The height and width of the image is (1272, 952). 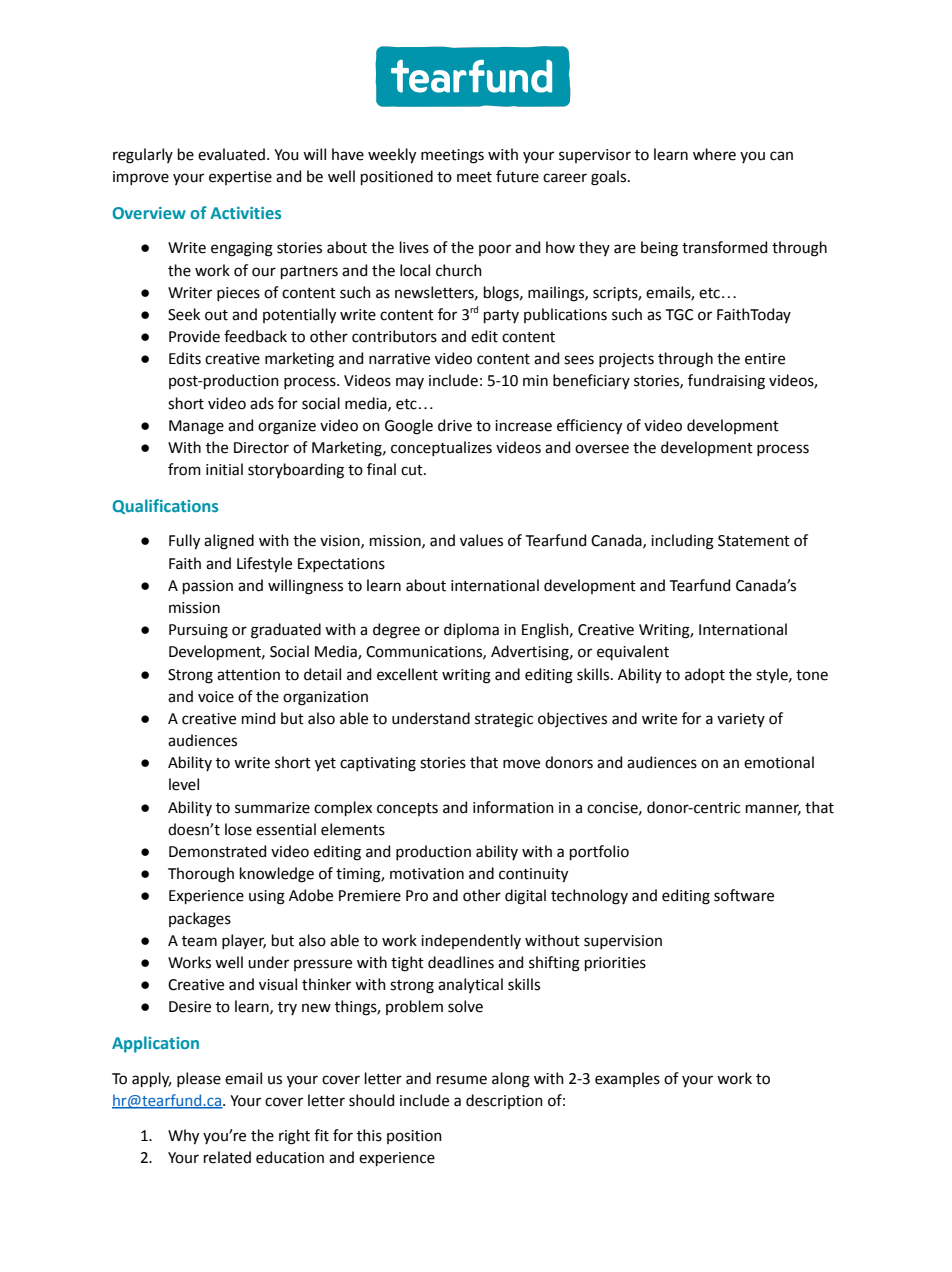 What do you see at coordinates (183, 1137) in the image?
I see `Why` at bounding box center [183, 1137].
